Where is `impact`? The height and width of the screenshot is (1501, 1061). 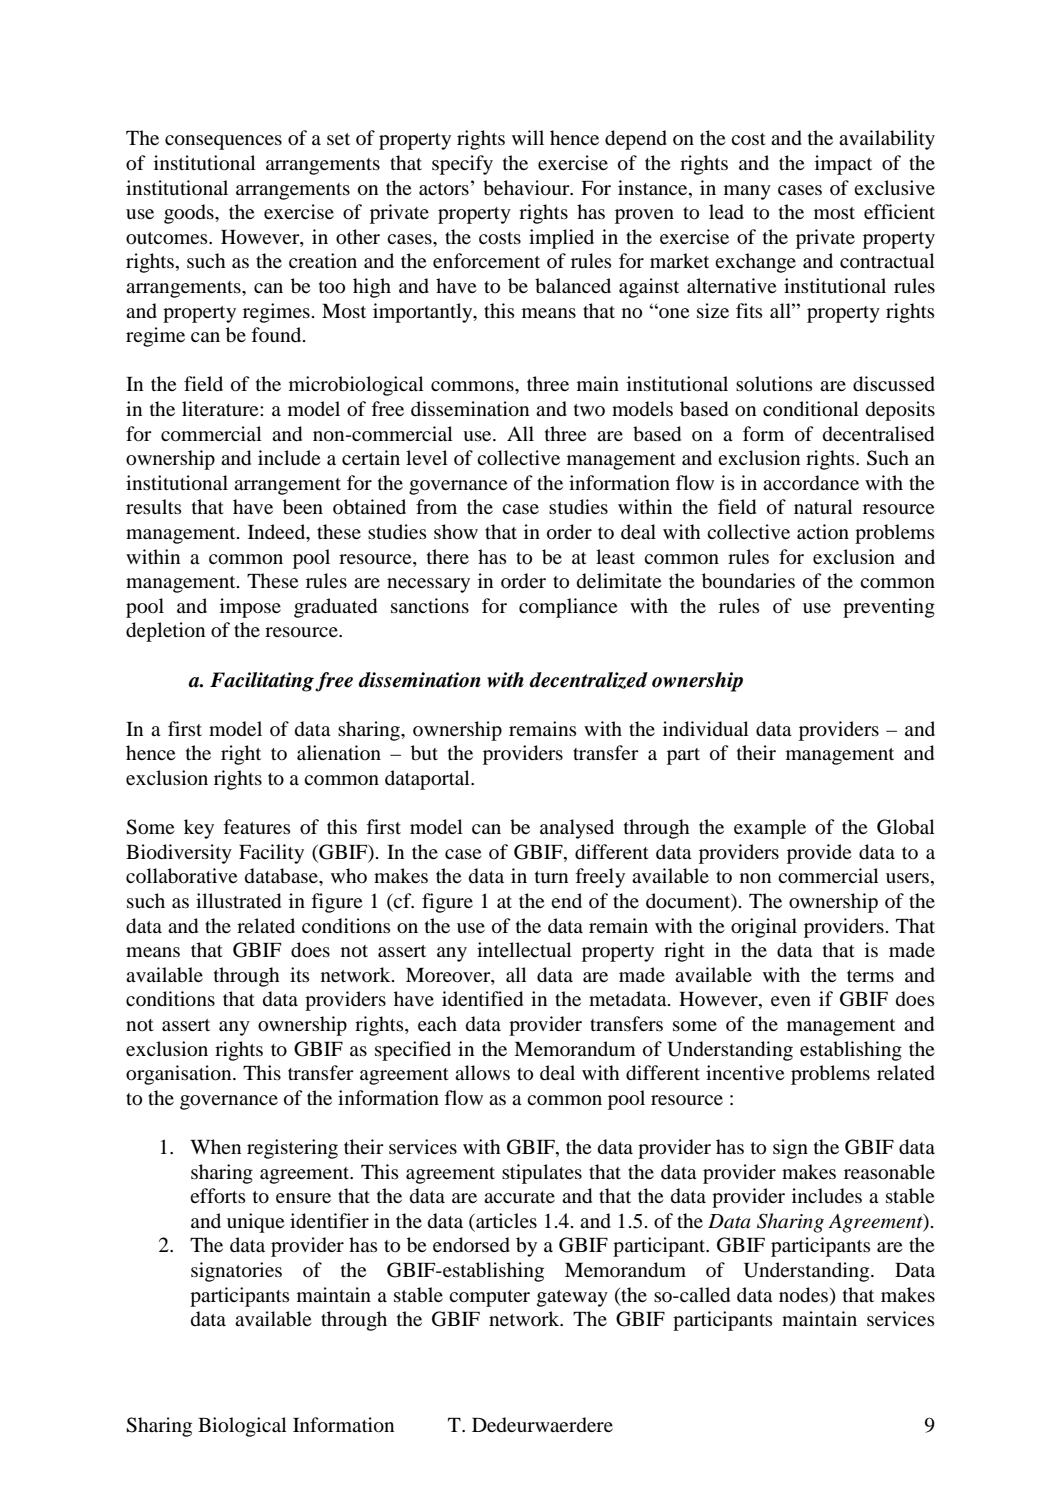 impact is located at coordinates (843, 165).
